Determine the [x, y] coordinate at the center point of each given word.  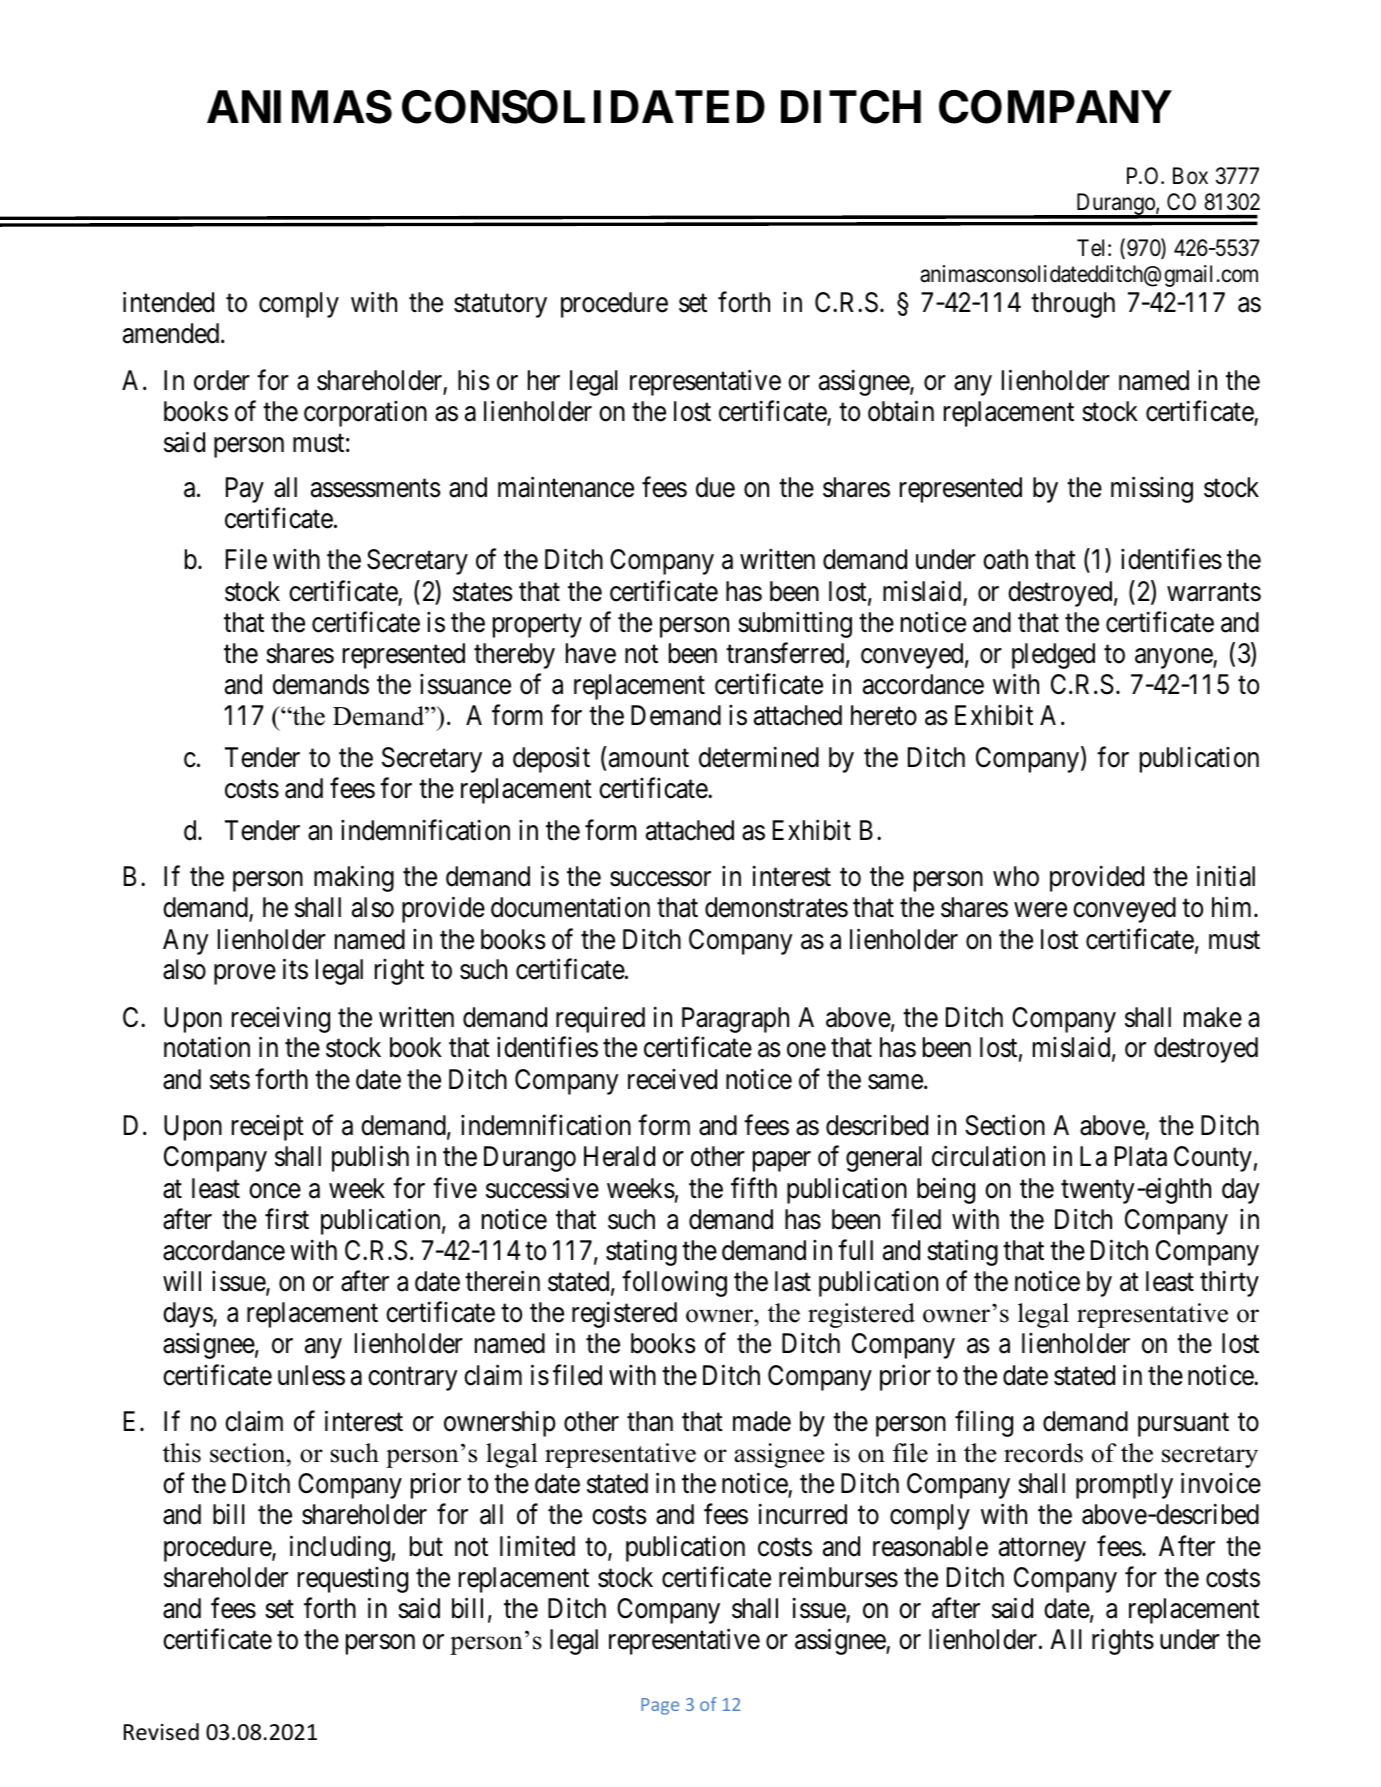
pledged [1053, 656]
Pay [245, 490]
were [1040, 910]
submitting [795, 624]
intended [168, 302]
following [674, 1283]
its [295, 969]
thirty [1229, 1283]
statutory [500, 306]
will [182, 1281]
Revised [161, 1732]
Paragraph [735, 1020]
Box [1190, 176]
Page [660, 1706]
